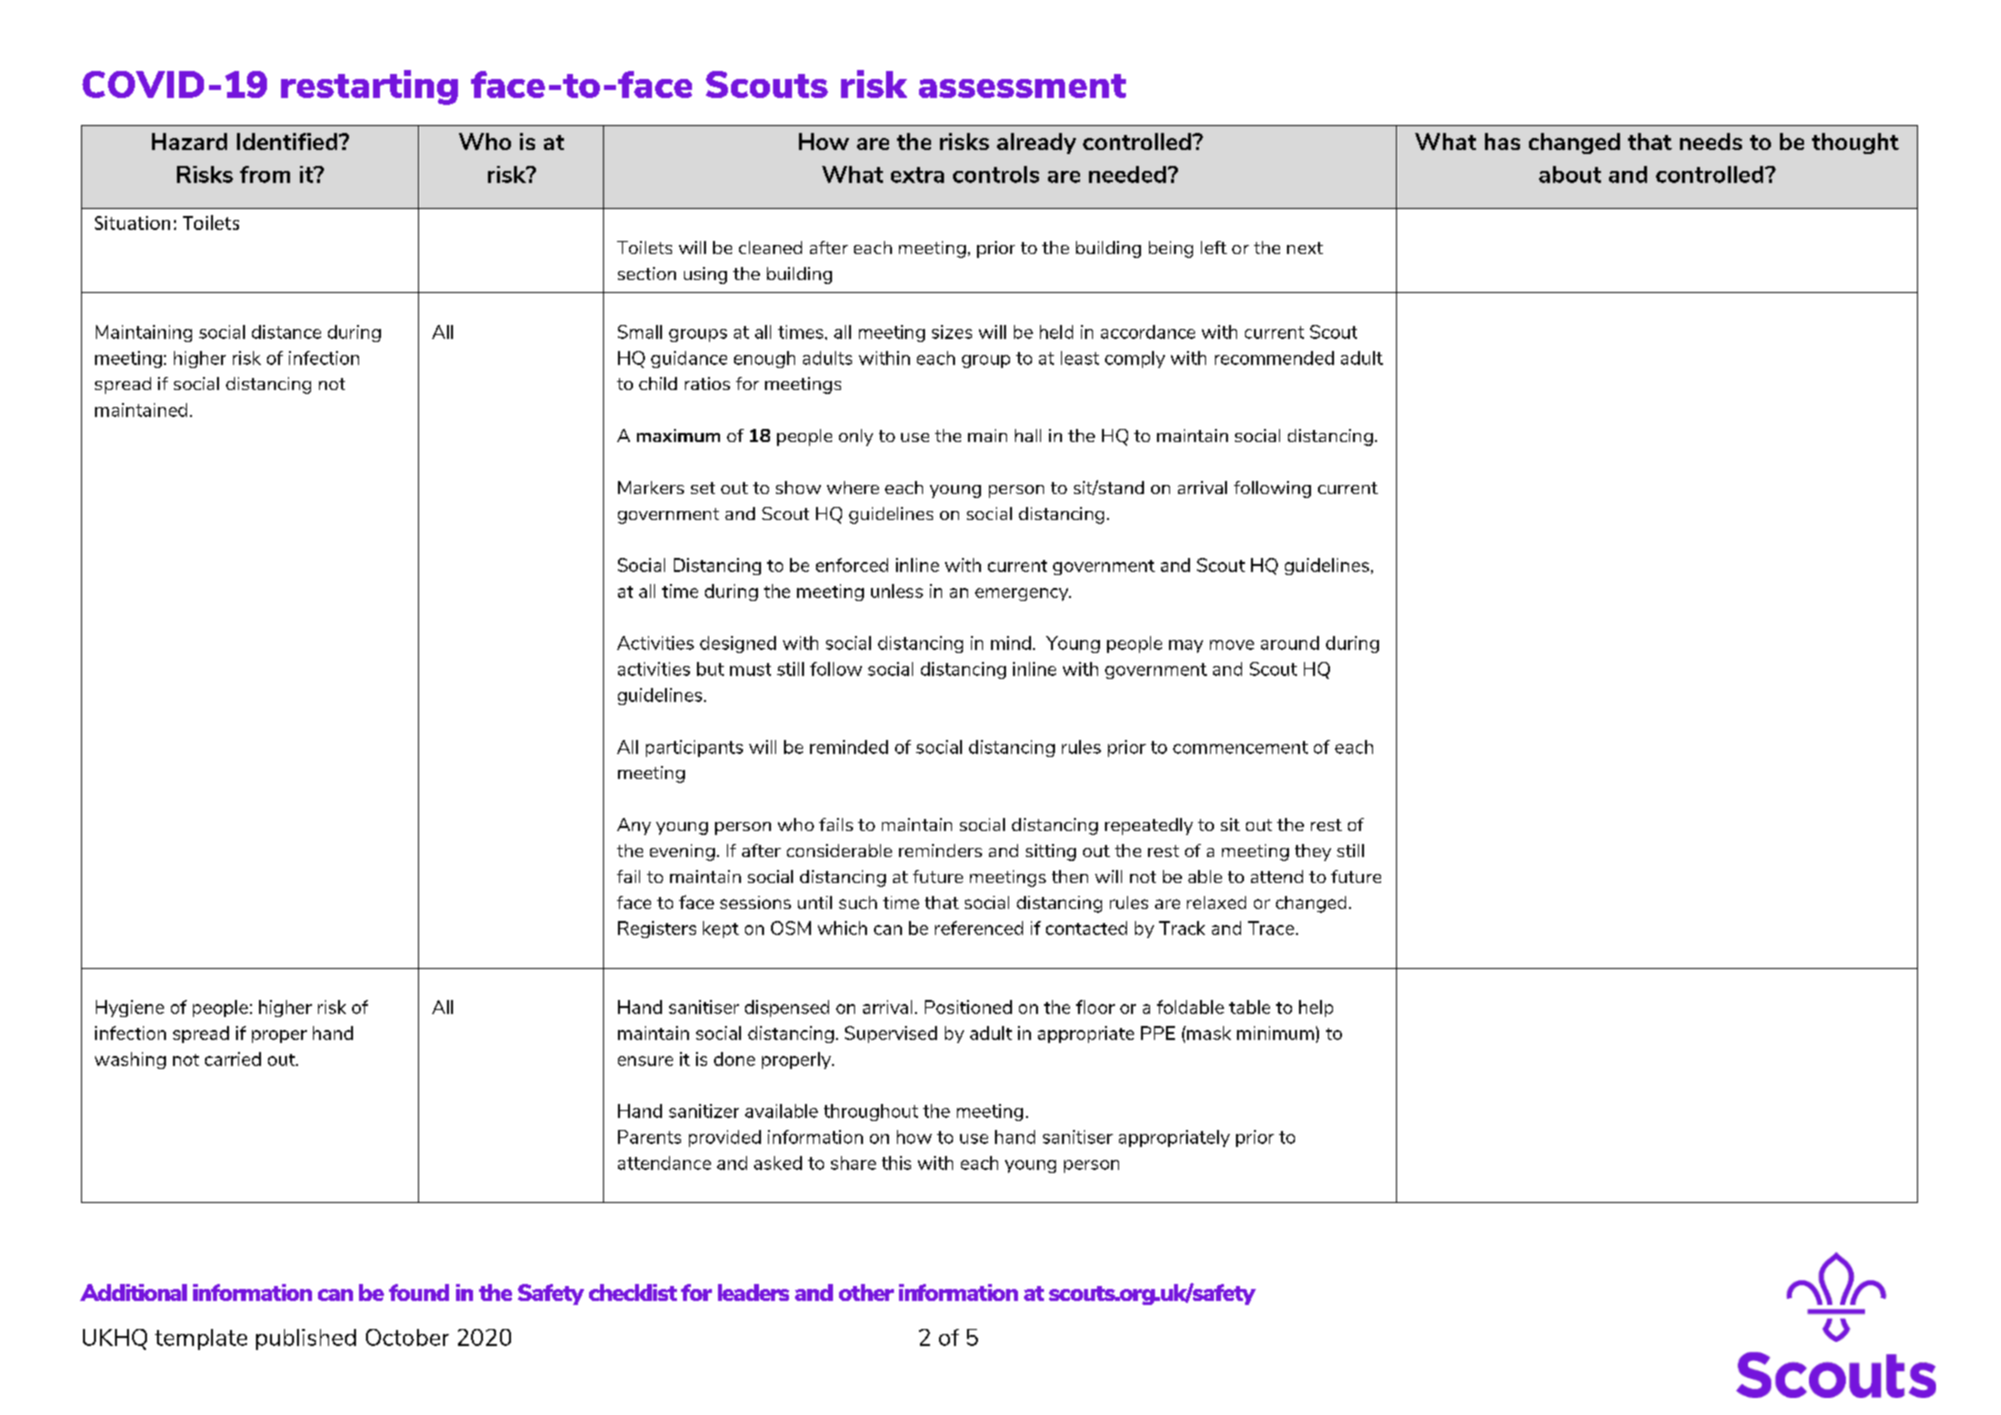 The height and width of the document is (1415, 2001). What do you see at coordinates (651, 487) in the document?
I see `Markers` at bounding box center [651, 487].
